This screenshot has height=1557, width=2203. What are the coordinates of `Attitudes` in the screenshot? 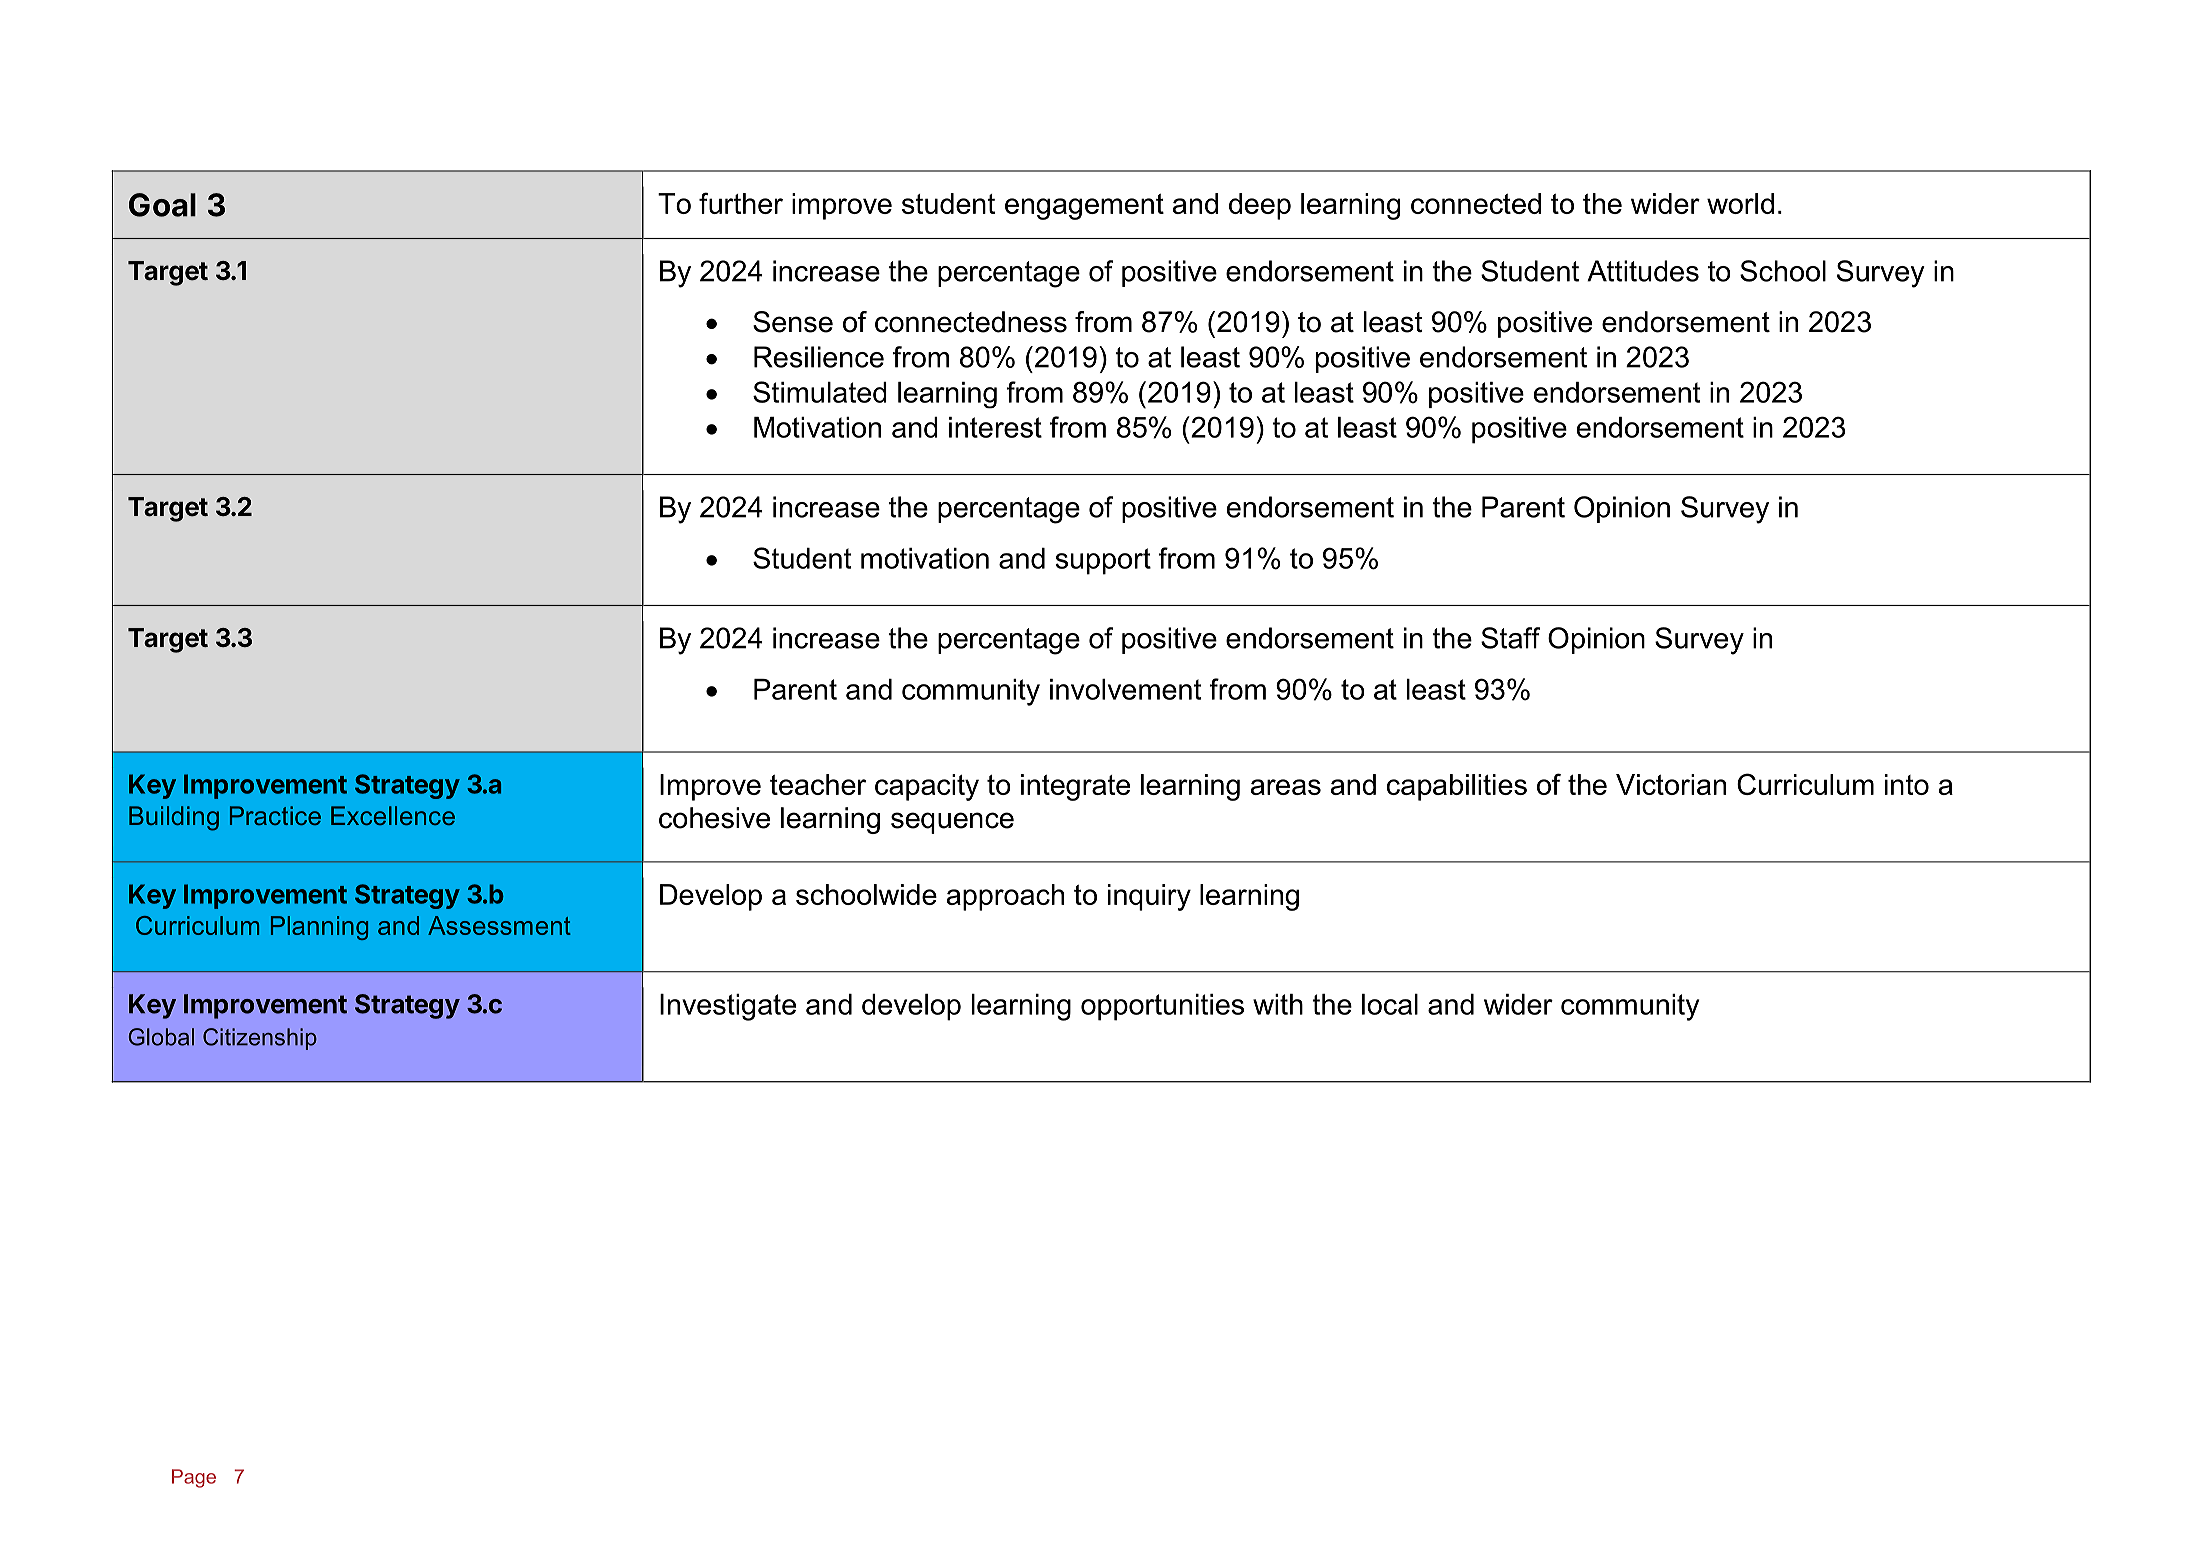 It's located at (1643, 271).
